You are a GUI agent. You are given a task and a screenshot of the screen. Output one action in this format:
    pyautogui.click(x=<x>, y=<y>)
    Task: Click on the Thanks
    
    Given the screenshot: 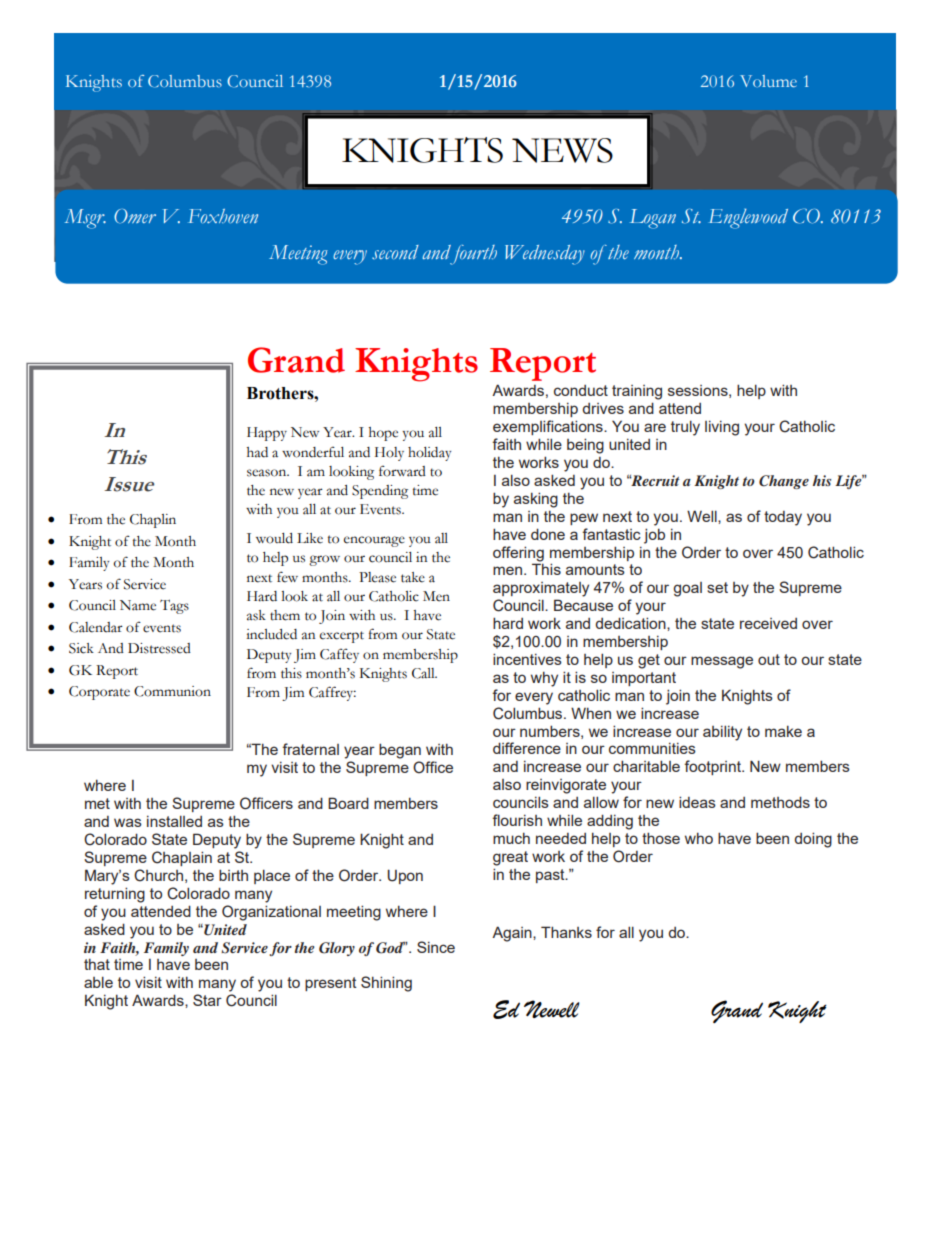 What is the action you would take?
    pyautogui.click(x=566, y=932)
